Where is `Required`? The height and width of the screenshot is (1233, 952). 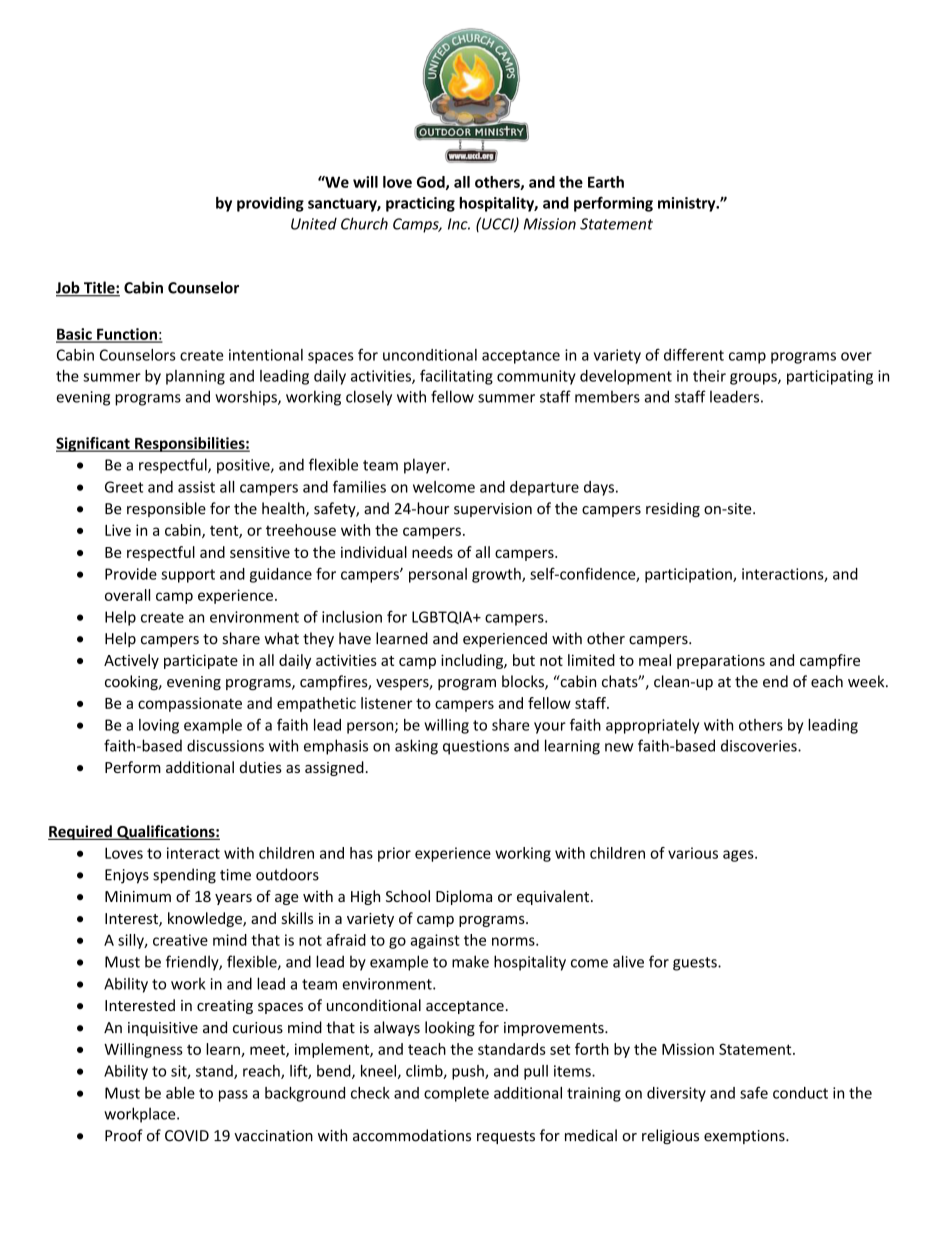 Required is located at coordinates (81, 832).
